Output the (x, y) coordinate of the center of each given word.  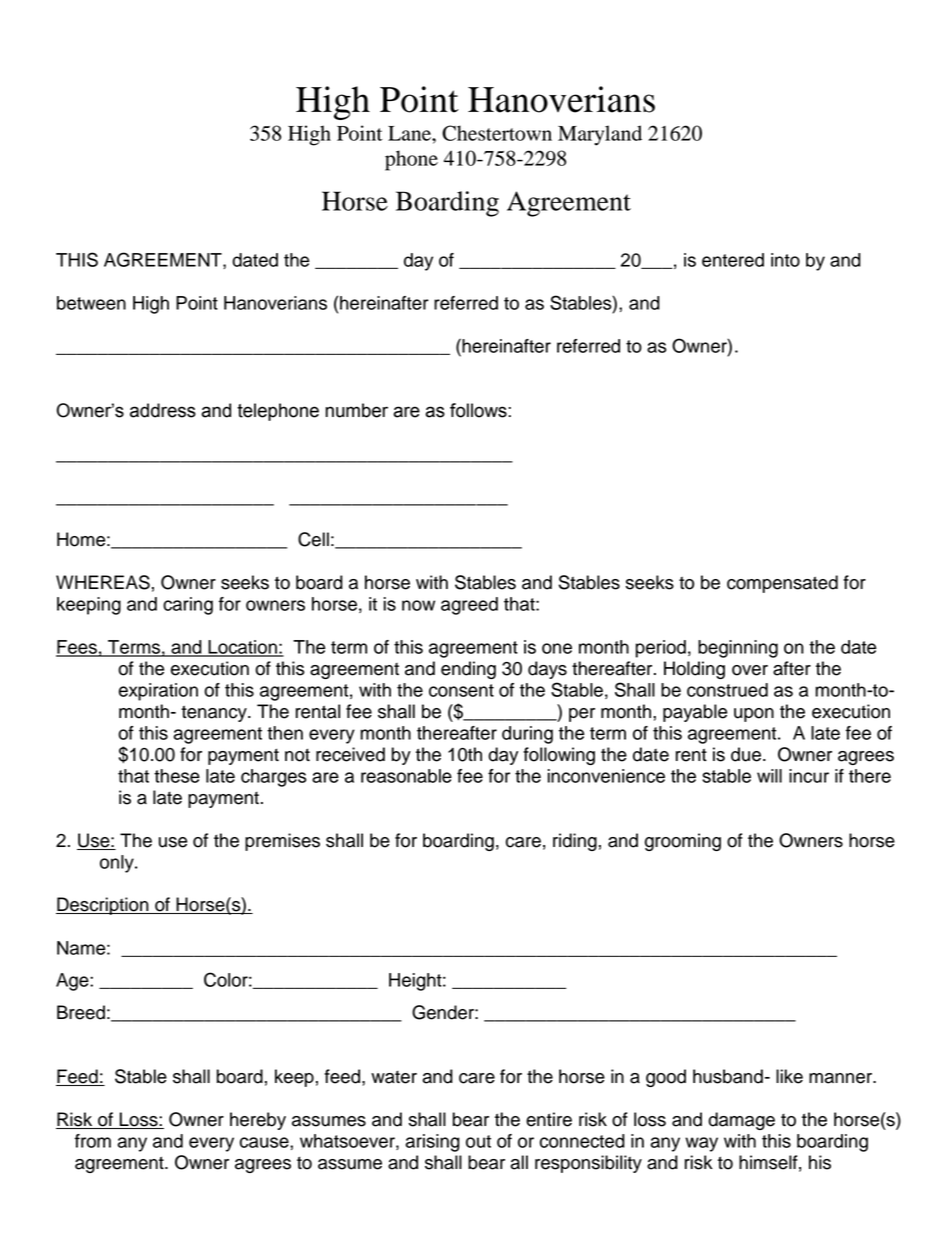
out (478, 1141)
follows (479, 410)
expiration (158, 692)
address (163, 410)
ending (468, 670)
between (91, 303)
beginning (738, 649)
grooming (683, 842)
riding (575, 842)
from (93, 1141)
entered (733, 260)
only (118, 864)
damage (741, 1121)
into (785, 260)
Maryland (600, 135)
